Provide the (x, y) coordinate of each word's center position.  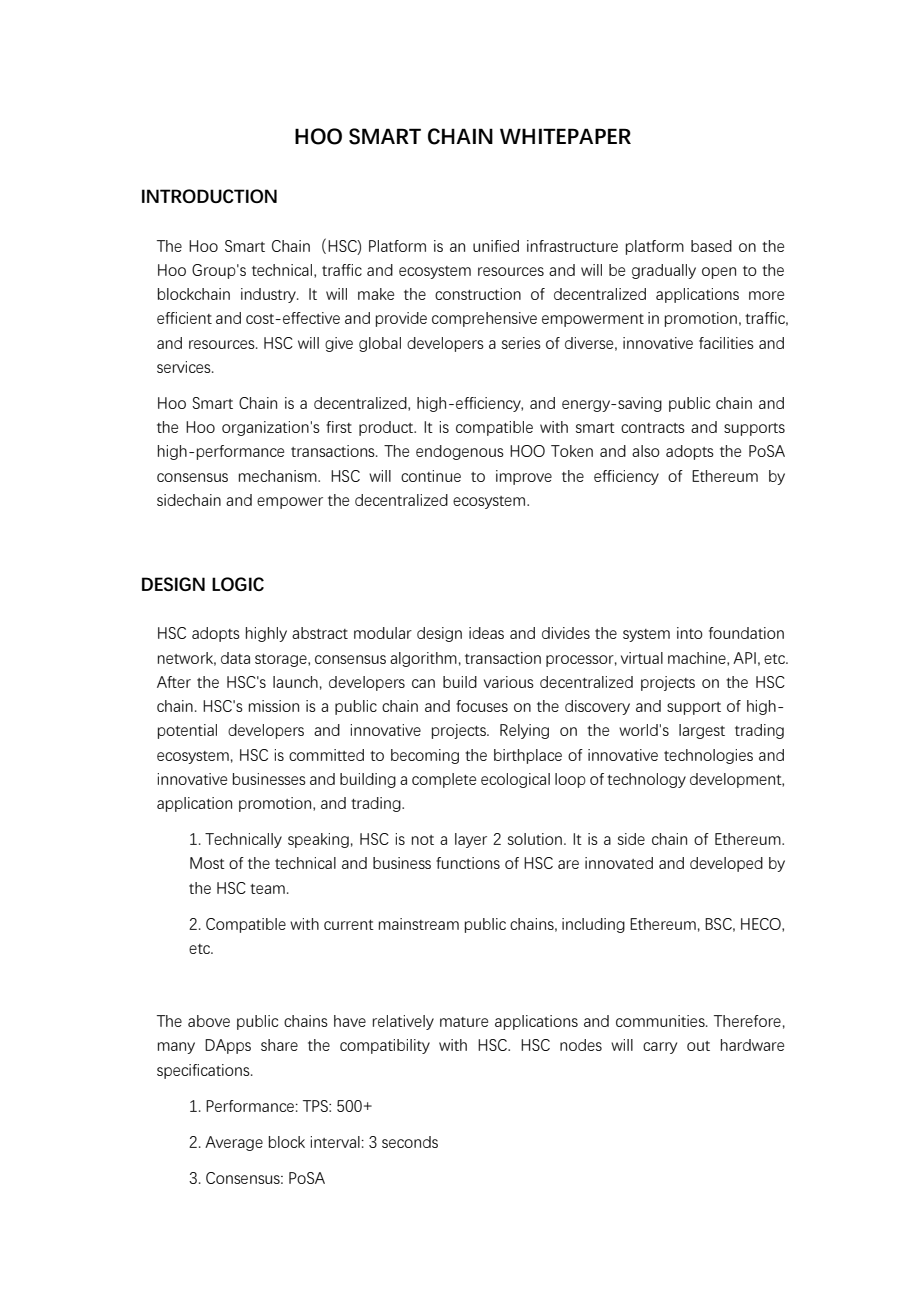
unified (496, 246)
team (267, 889)
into (690, 633)
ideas (486, 633)
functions (468, 863)
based (711, 246)
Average (234, 1143)
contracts (653, 428)
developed (726, 864)
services (185, 367)
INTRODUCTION (209, 196)
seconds (410, 1142)
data (235, 658)
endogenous (460, 452)
